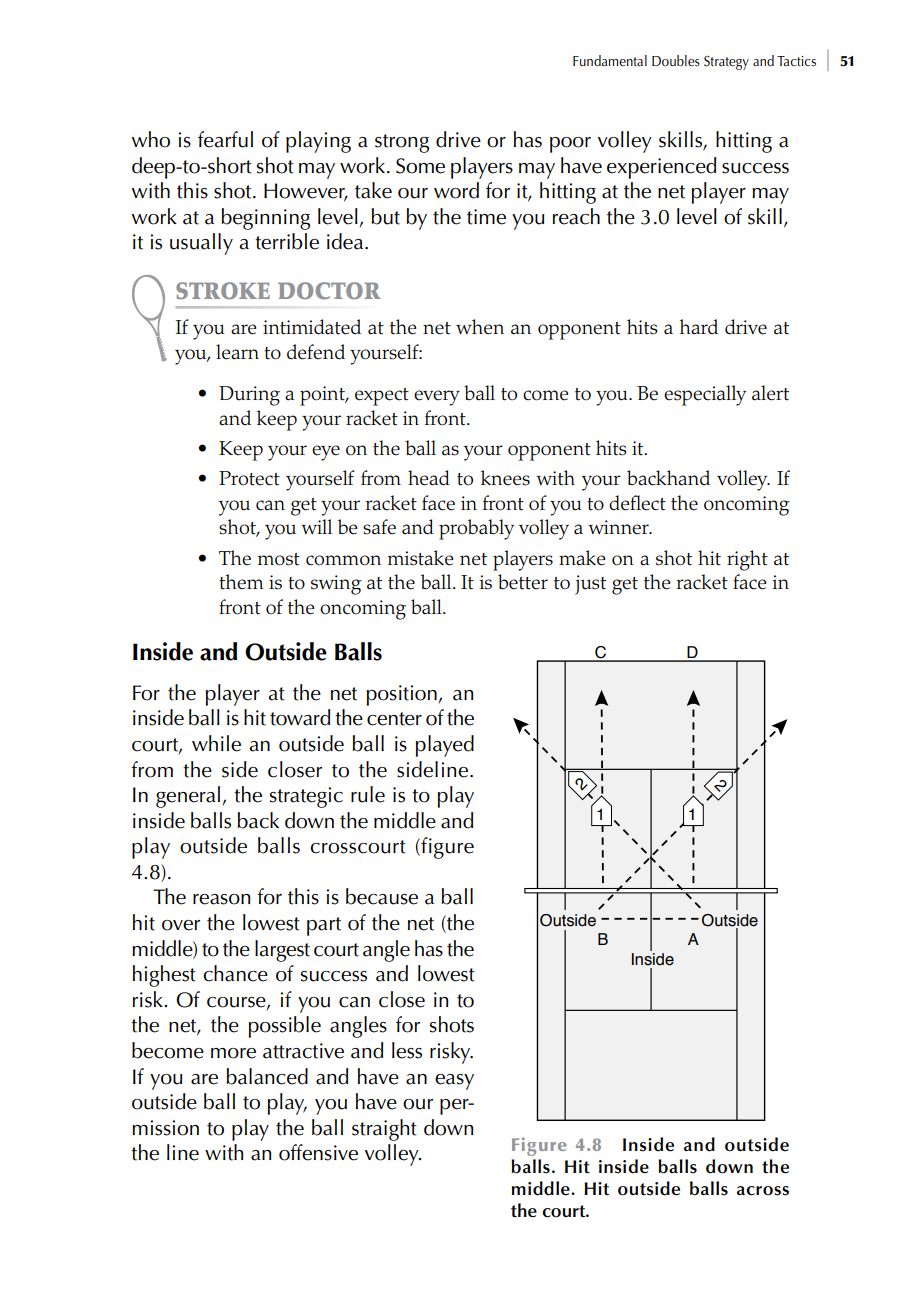 This image has width=921, height=1316. What do you see at coordinates (241, 582) in the image?
I see `them` at bounding box center [241, 582].
